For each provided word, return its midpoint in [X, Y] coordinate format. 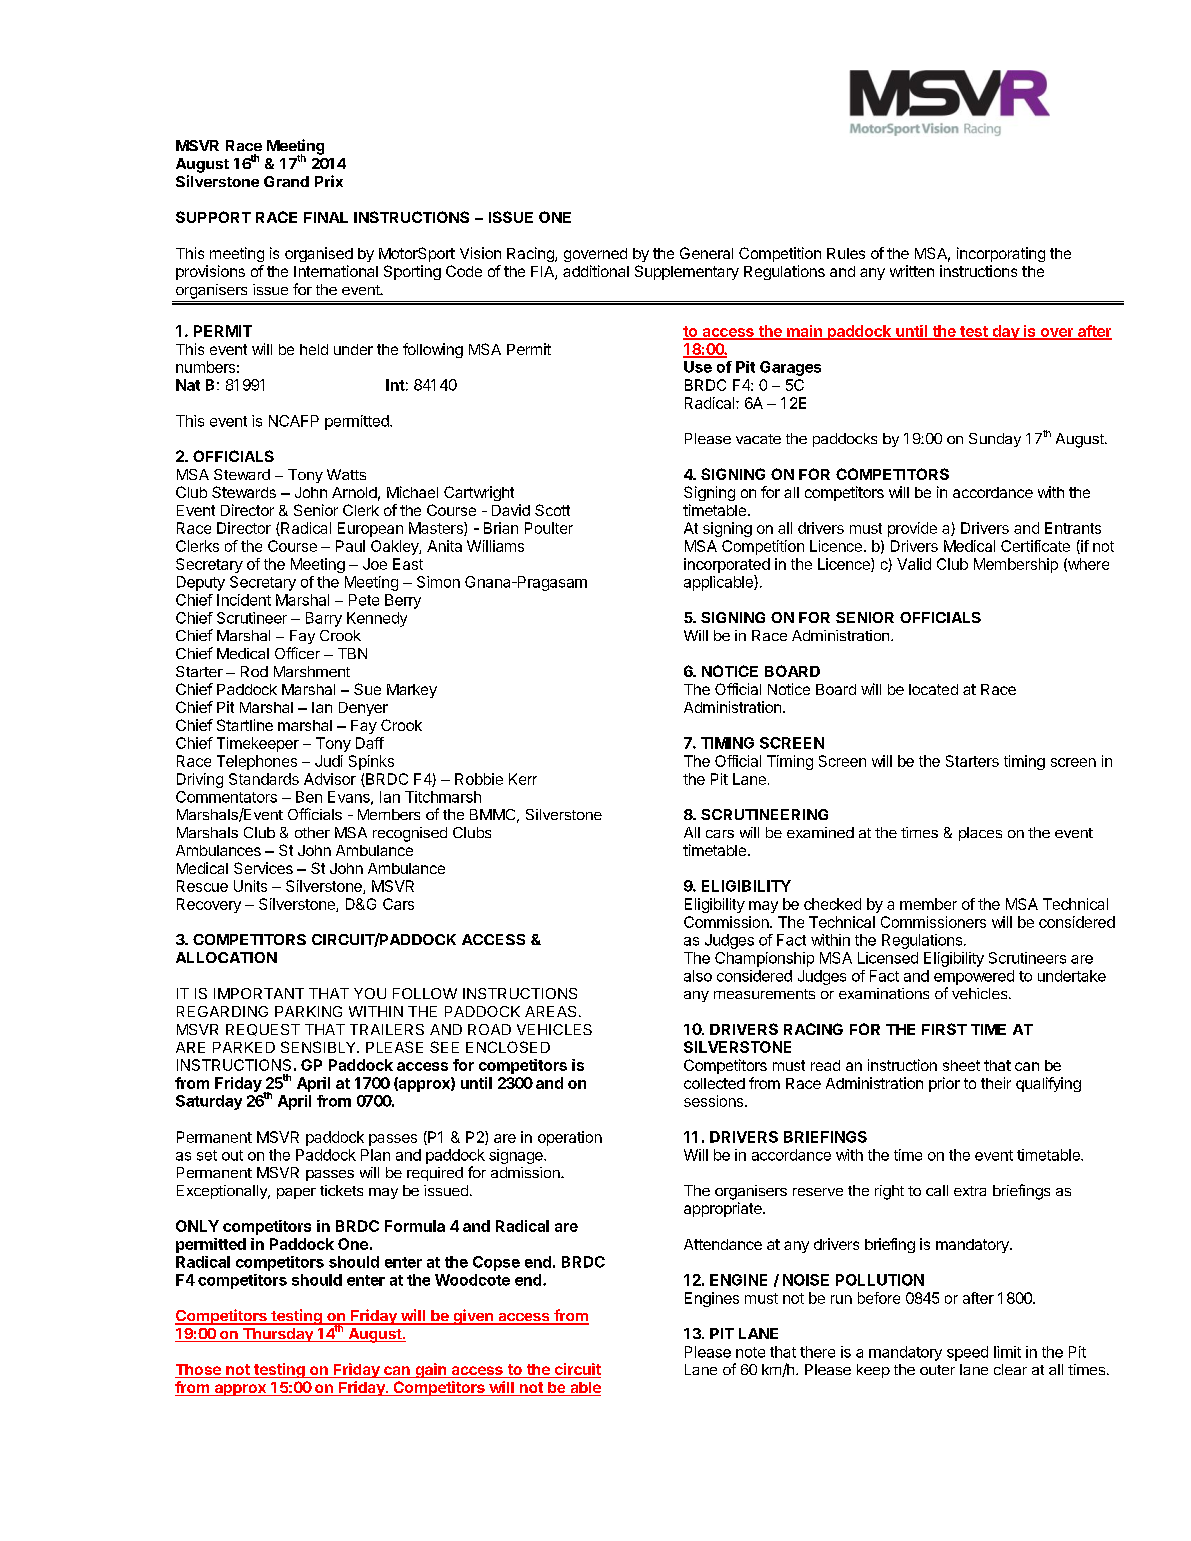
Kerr [523, 779]
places [980, 834]
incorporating [1001, 254]
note [750, 1352]
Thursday [278, 1335]
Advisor [330, 779]
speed [967, 1353]
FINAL [326, 217]
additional [596, 271]
